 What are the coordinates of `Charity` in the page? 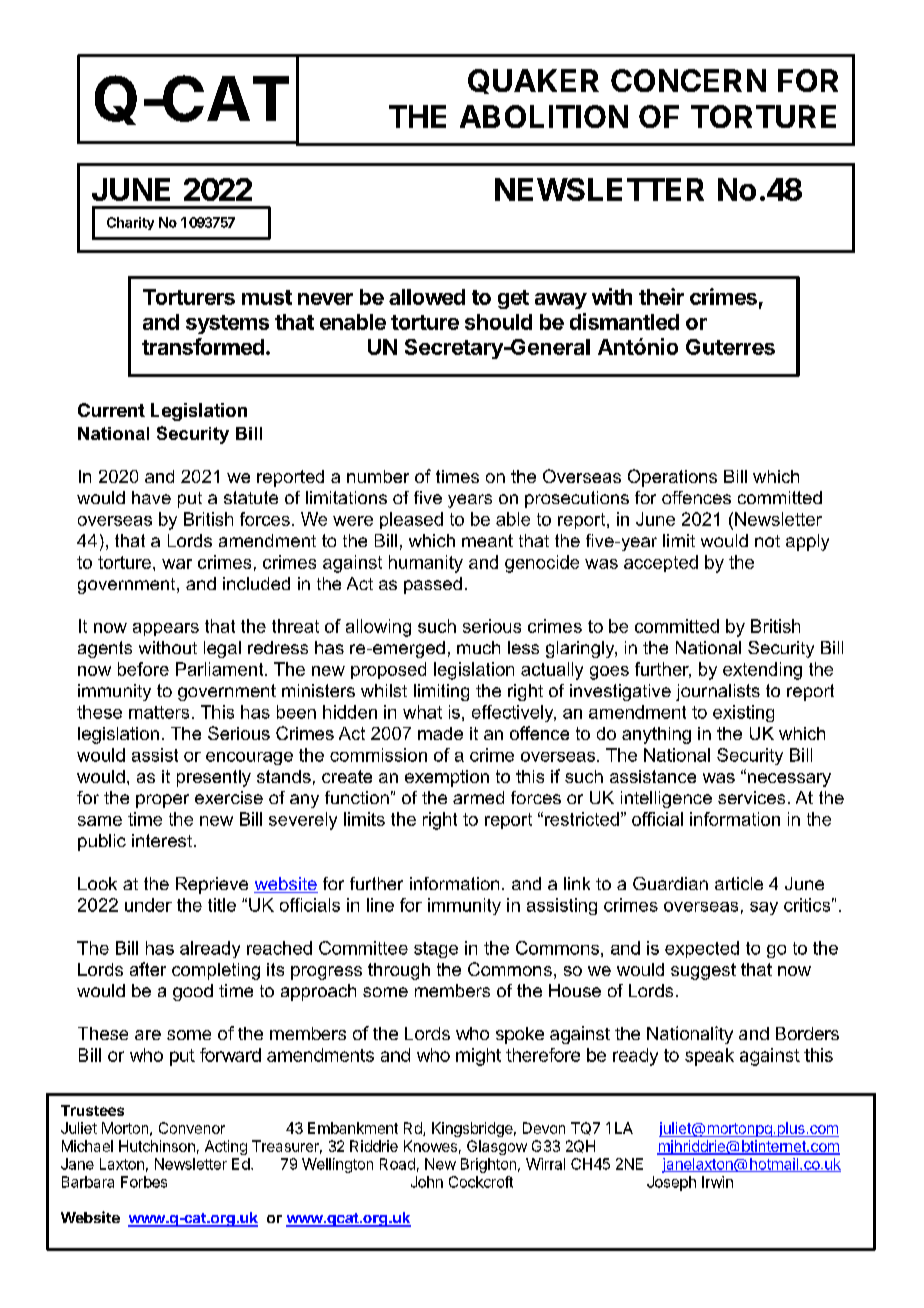 It's located at (130, 223).
